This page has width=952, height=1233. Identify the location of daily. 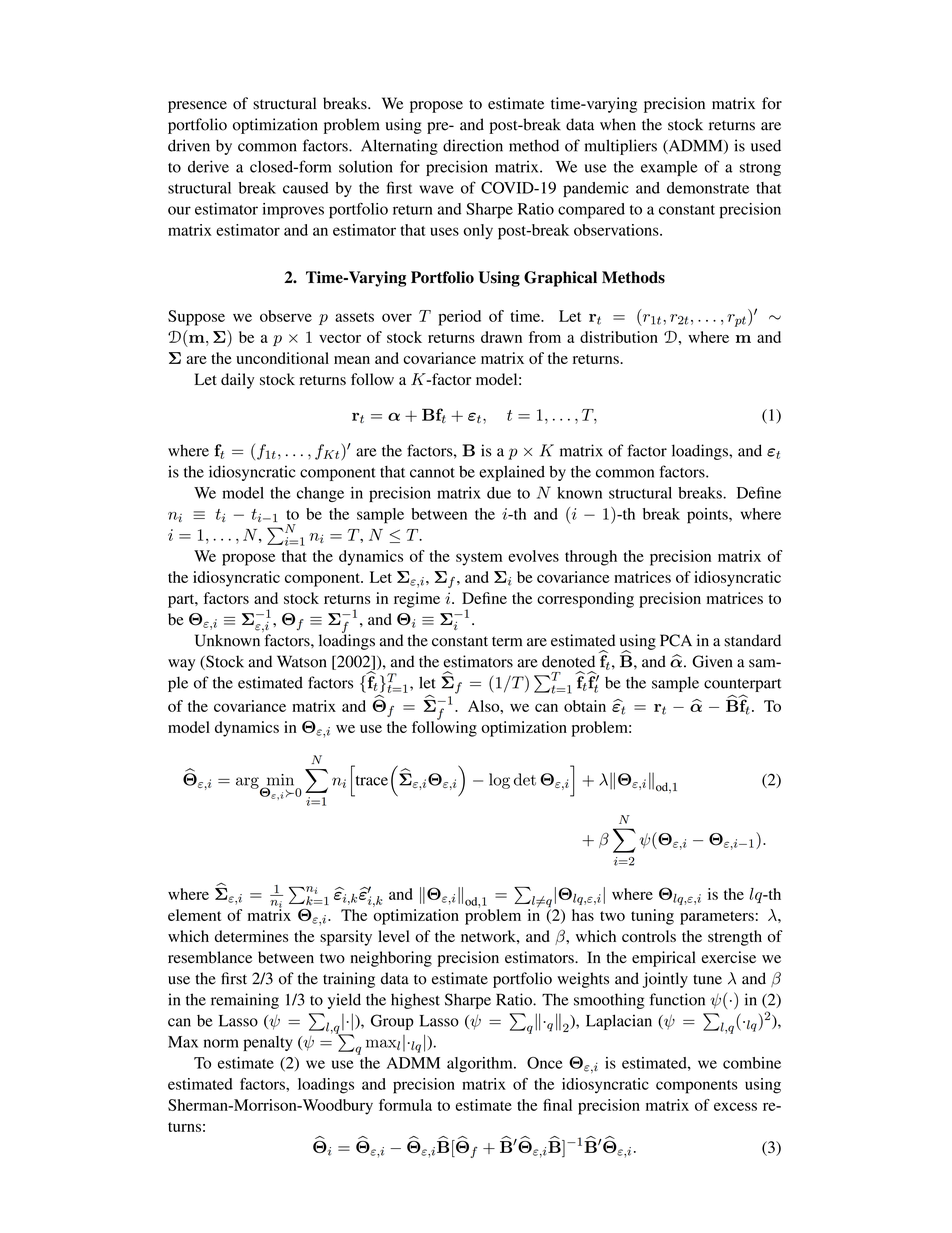
(237, 381).
